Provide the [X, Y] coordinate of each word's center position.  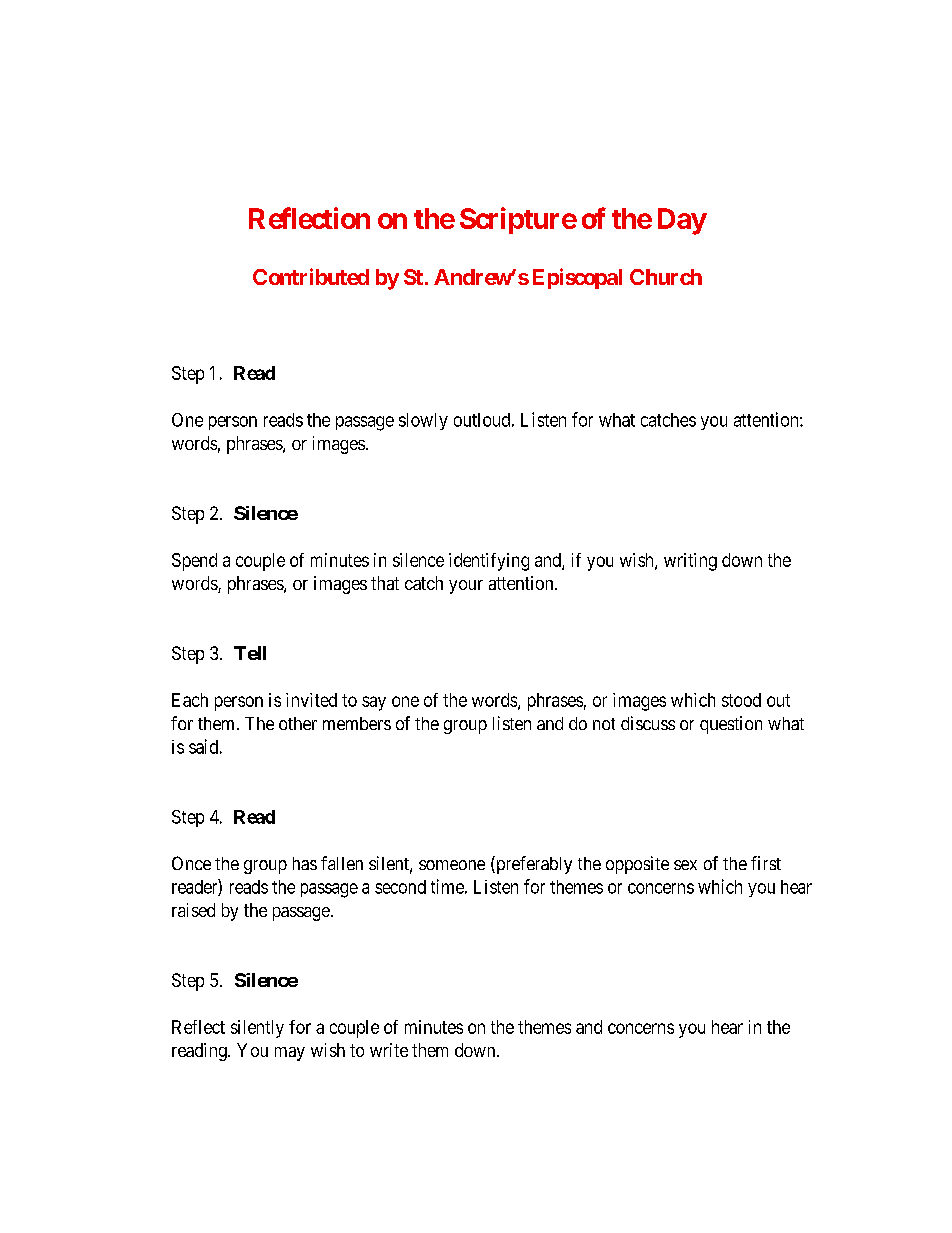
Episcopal [577, 278]
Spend [194, 562]
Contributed [311, 276]
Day [682, 221]
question [731, 725]
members [357, 723]
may [290, 1054]
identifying [489, 562]
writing [690, 562]
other [298, 723]
